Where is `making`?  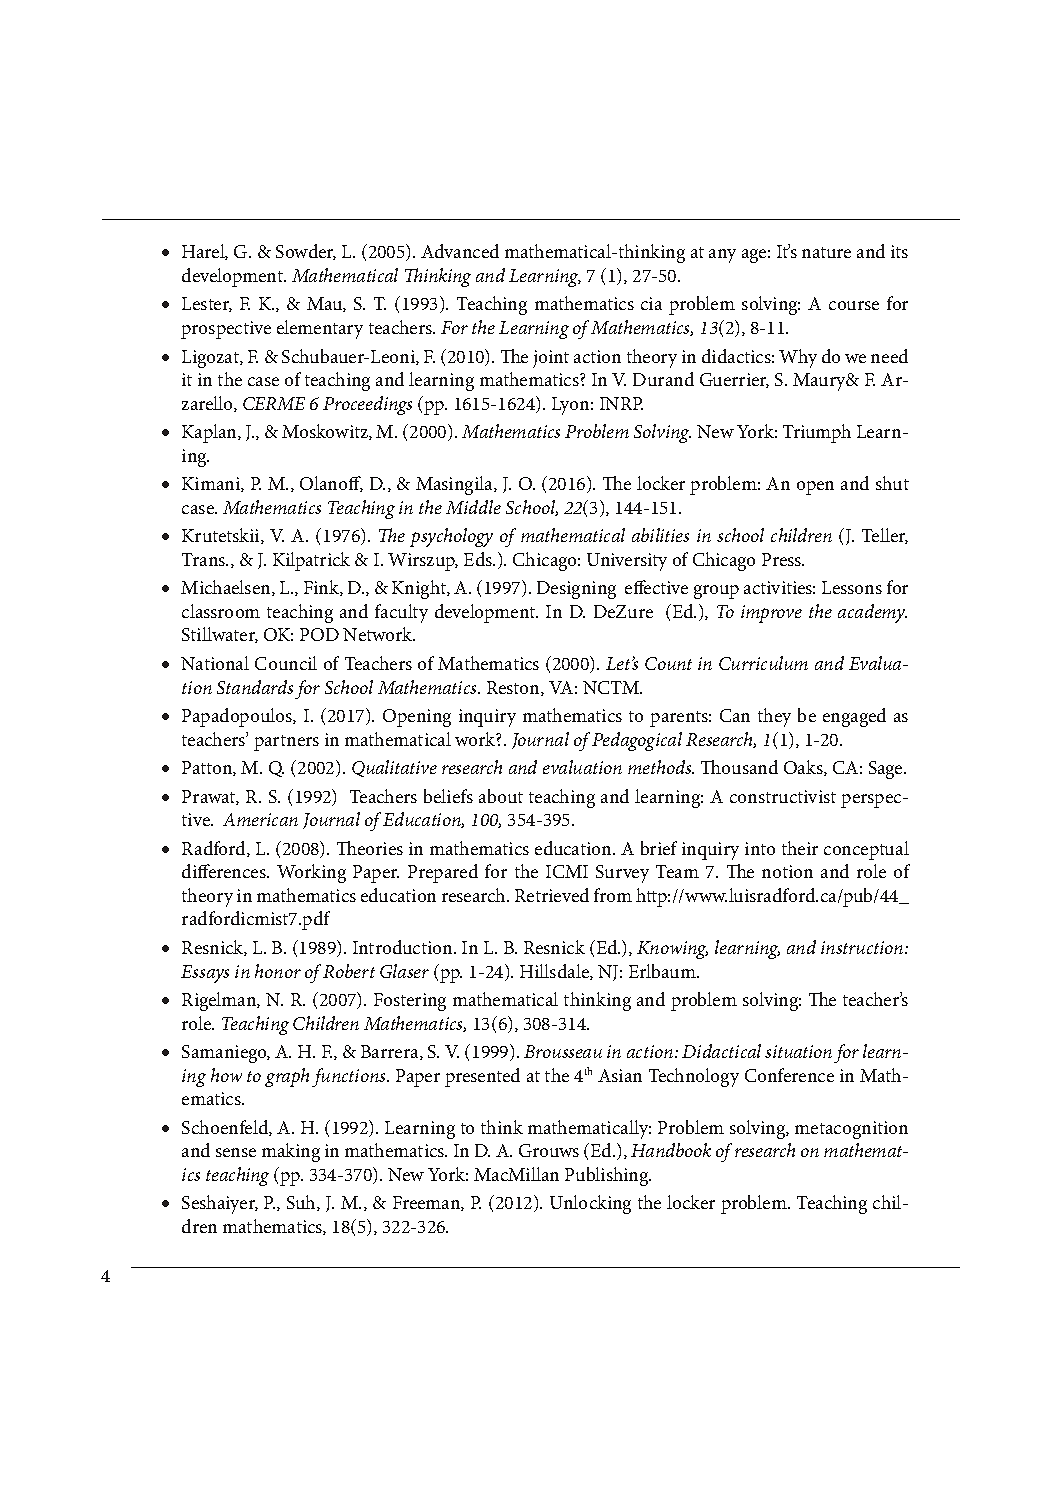
making is located at coordinates (291, 1152).
